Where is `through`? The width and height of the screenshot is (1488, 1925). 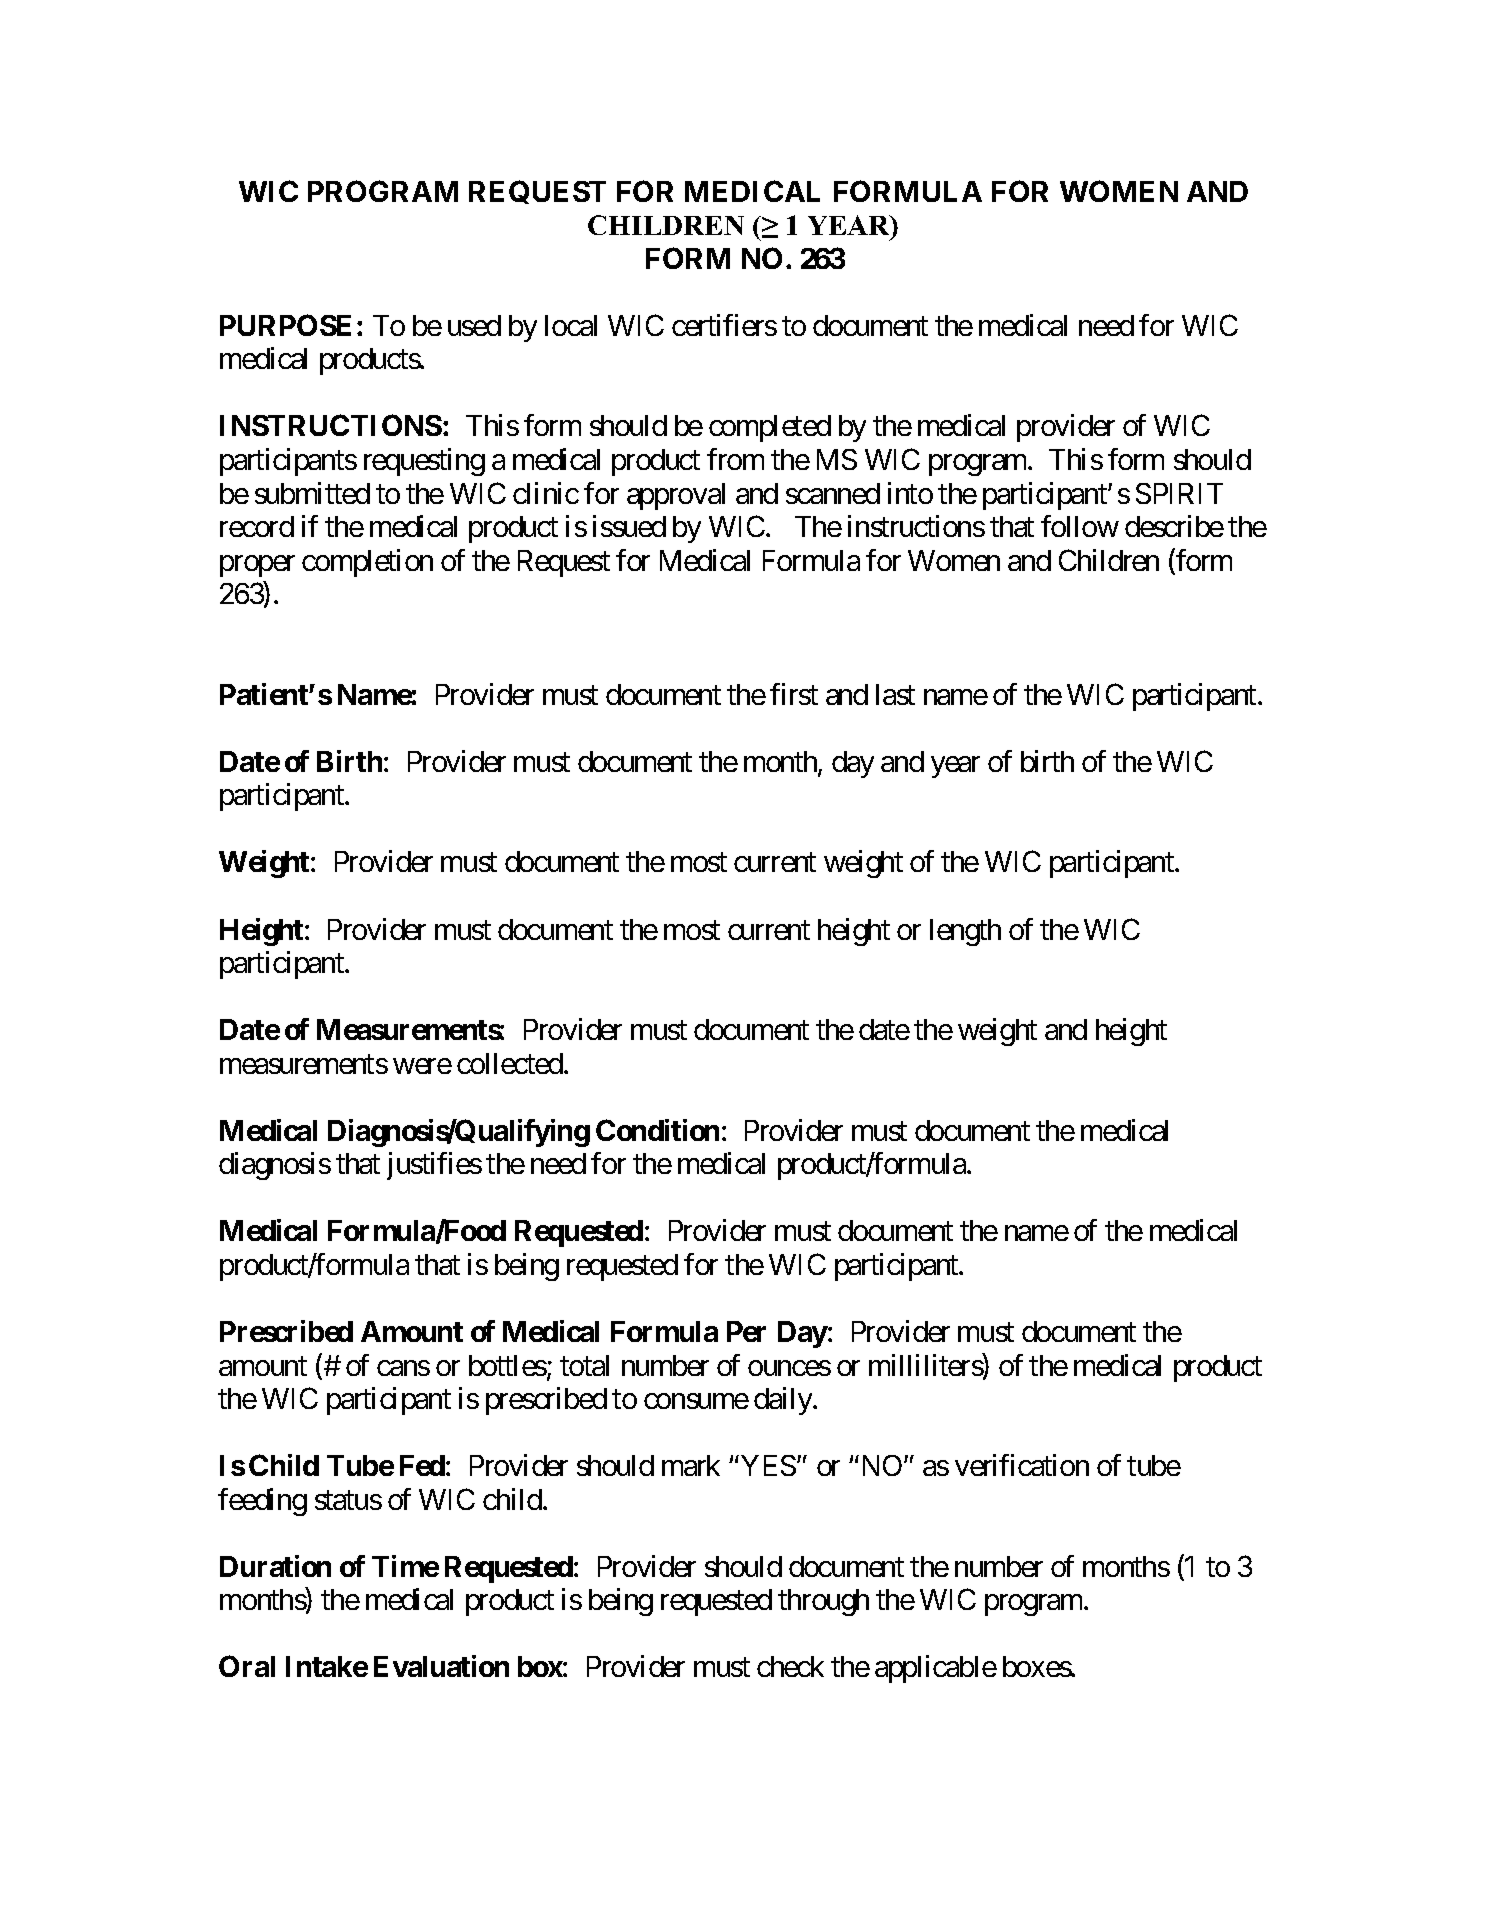
through is located at coordinates (823, 1602).
